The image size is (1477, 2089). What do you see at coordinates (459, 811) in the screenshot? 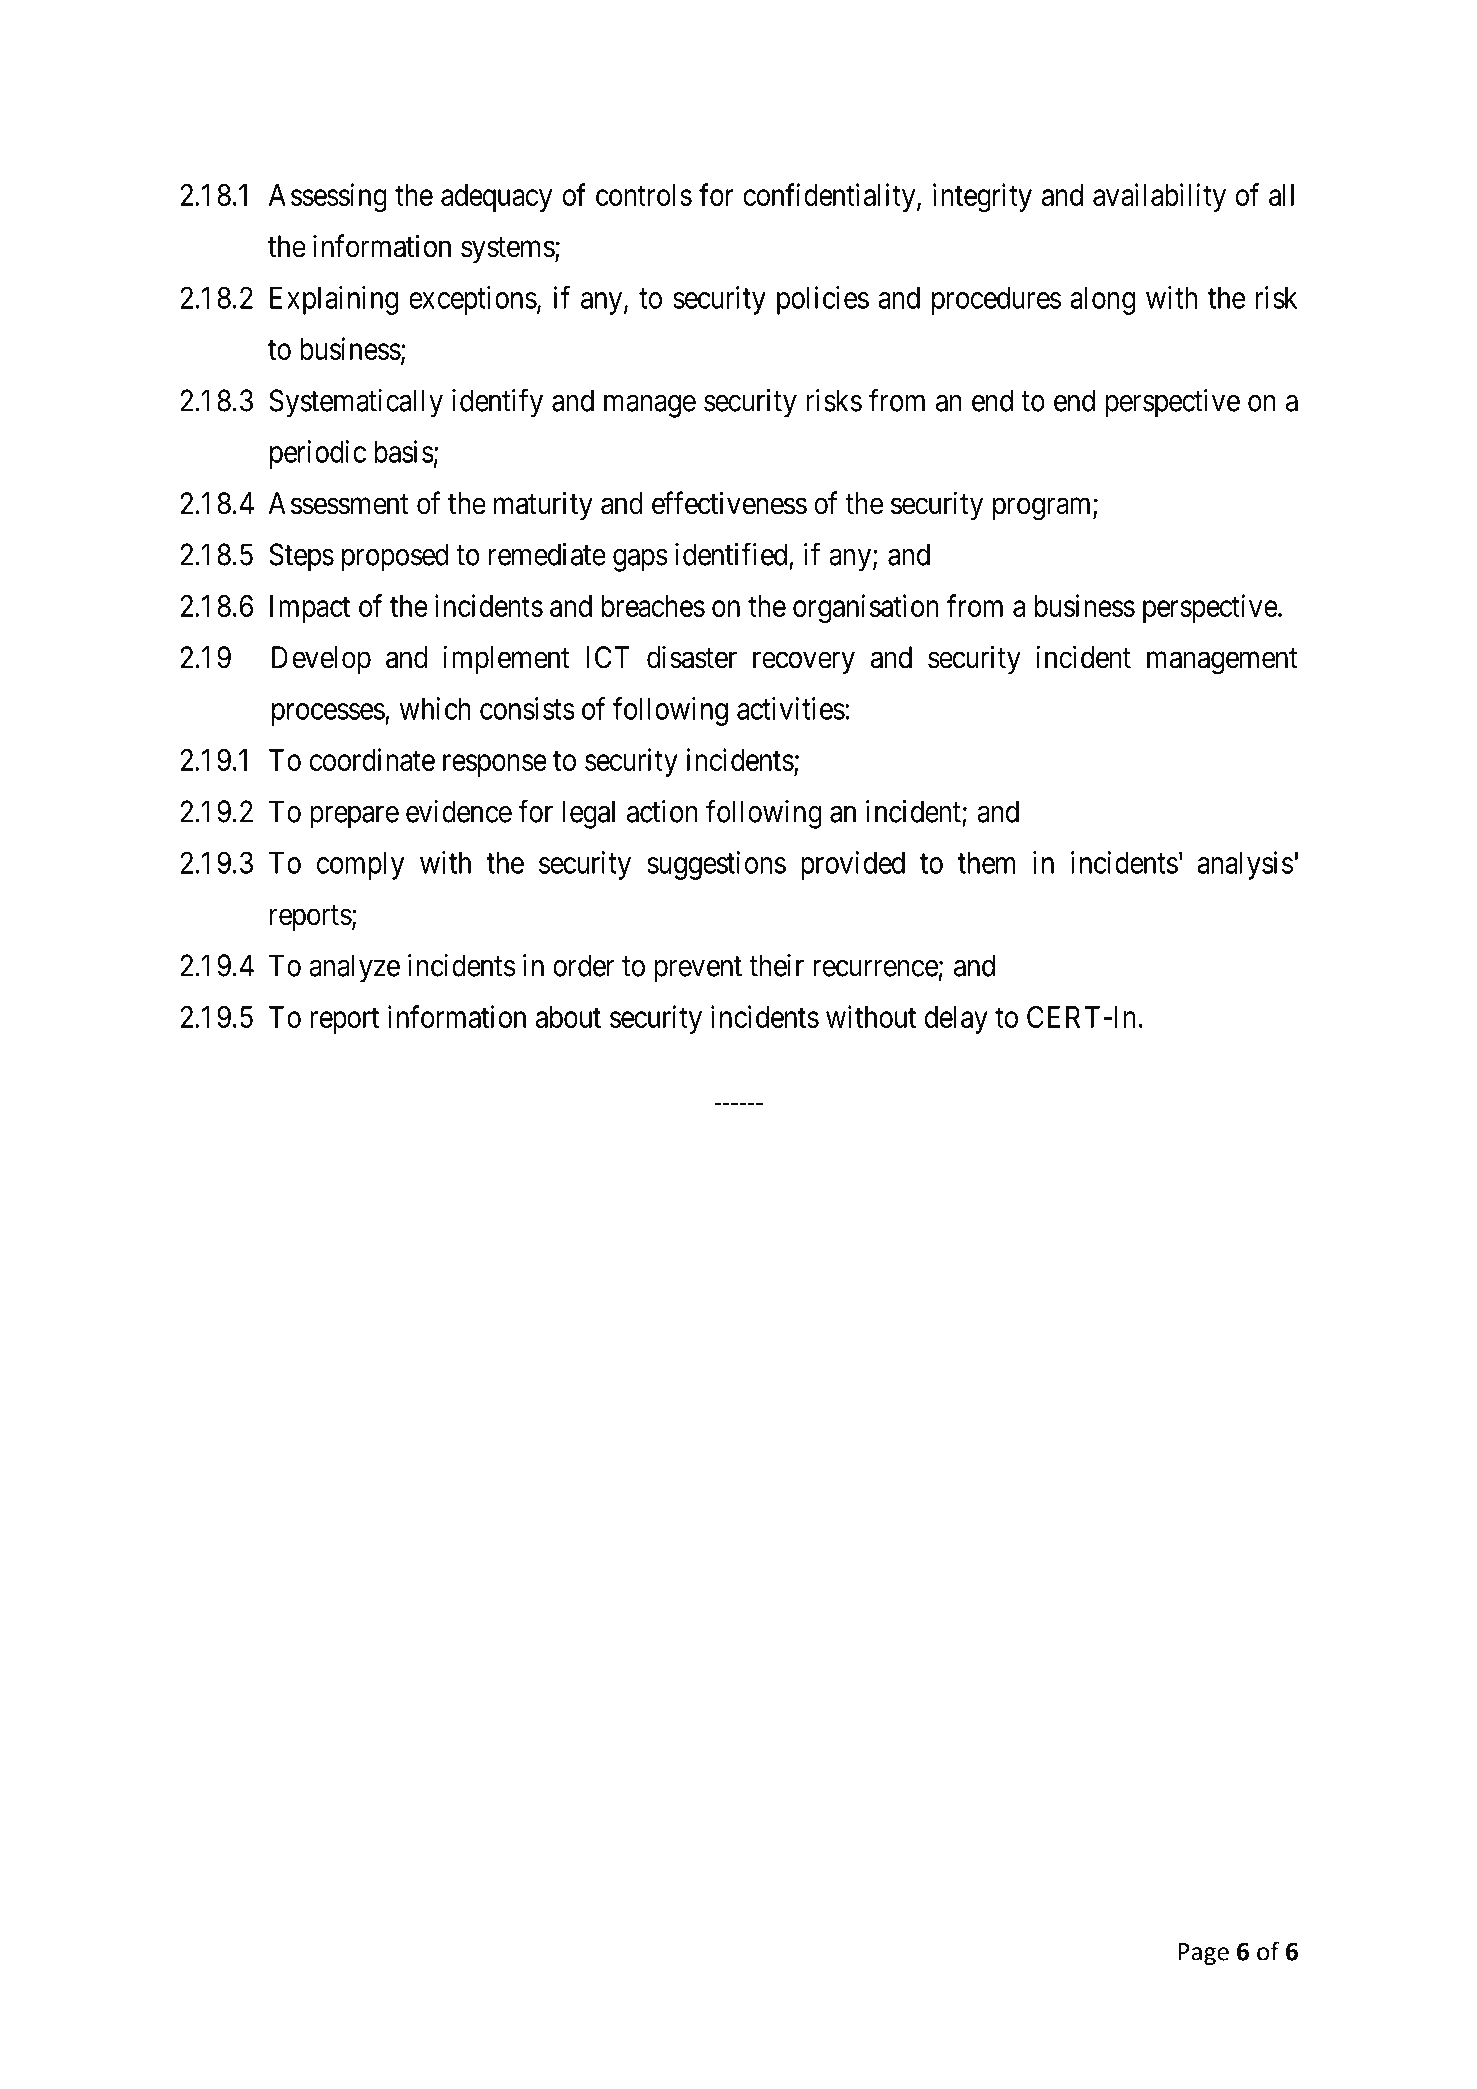
I see `evidence` at bounding box center [459, 811].
